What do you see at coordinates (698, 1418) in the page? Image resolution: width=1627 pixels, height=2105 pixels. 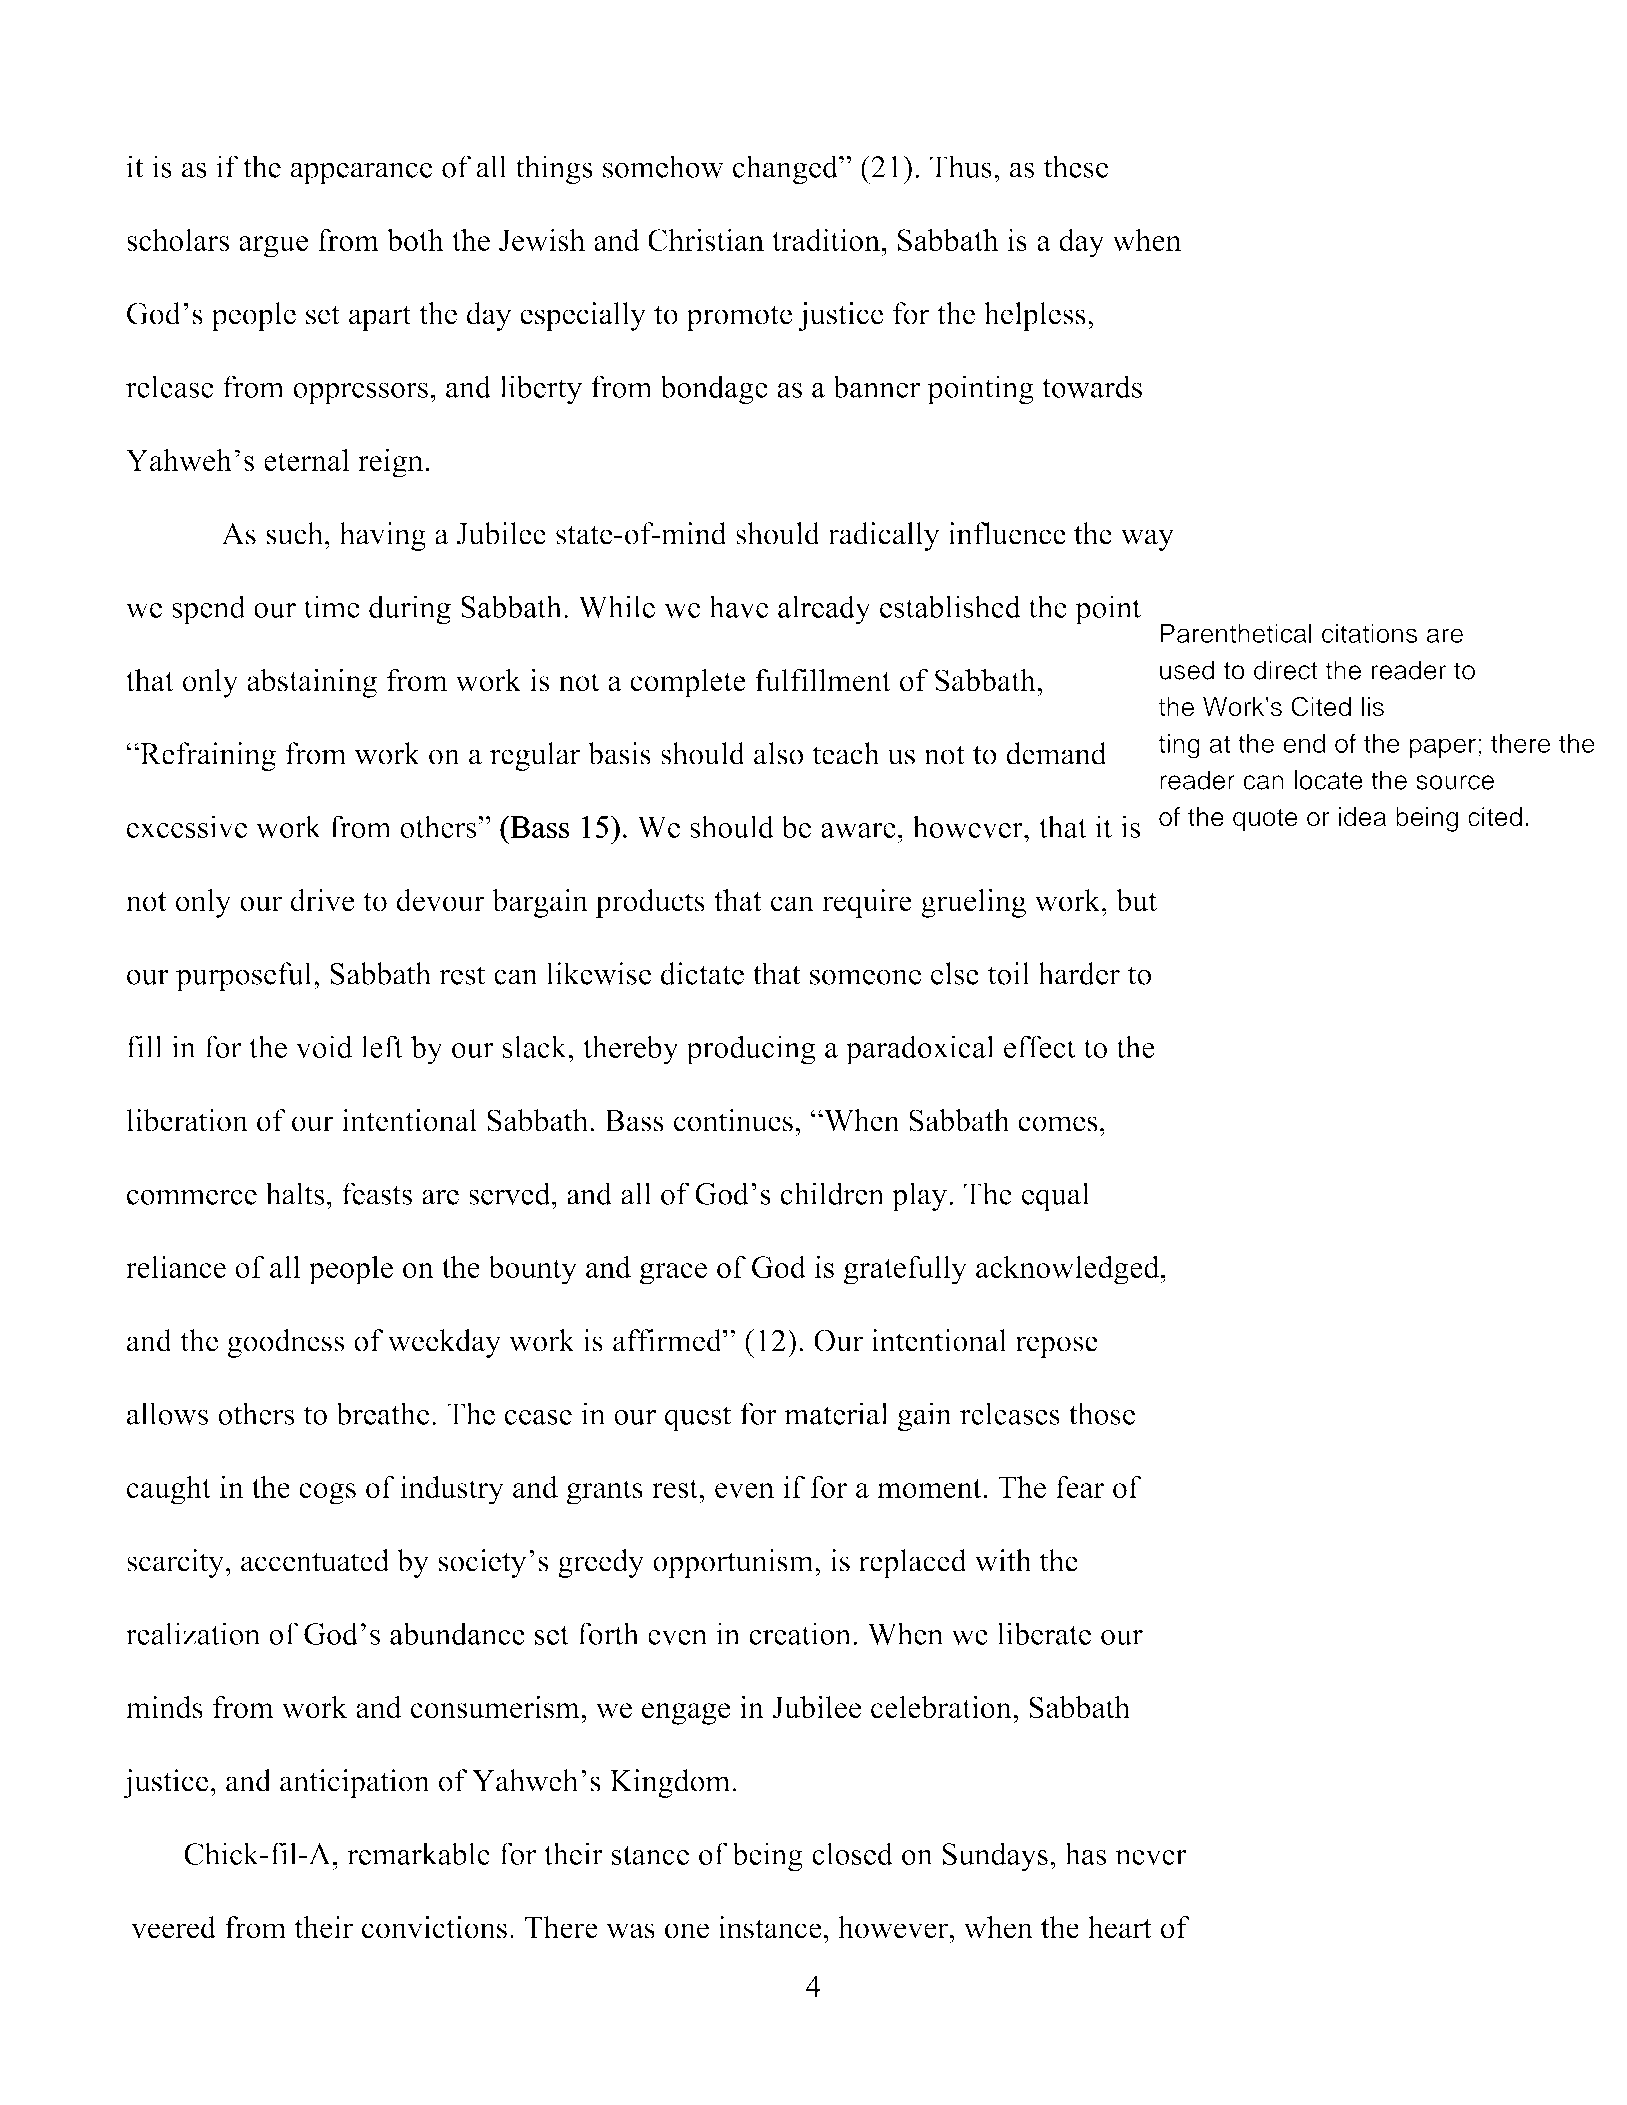 I see `quest` at bounding box center [698, 1418].
